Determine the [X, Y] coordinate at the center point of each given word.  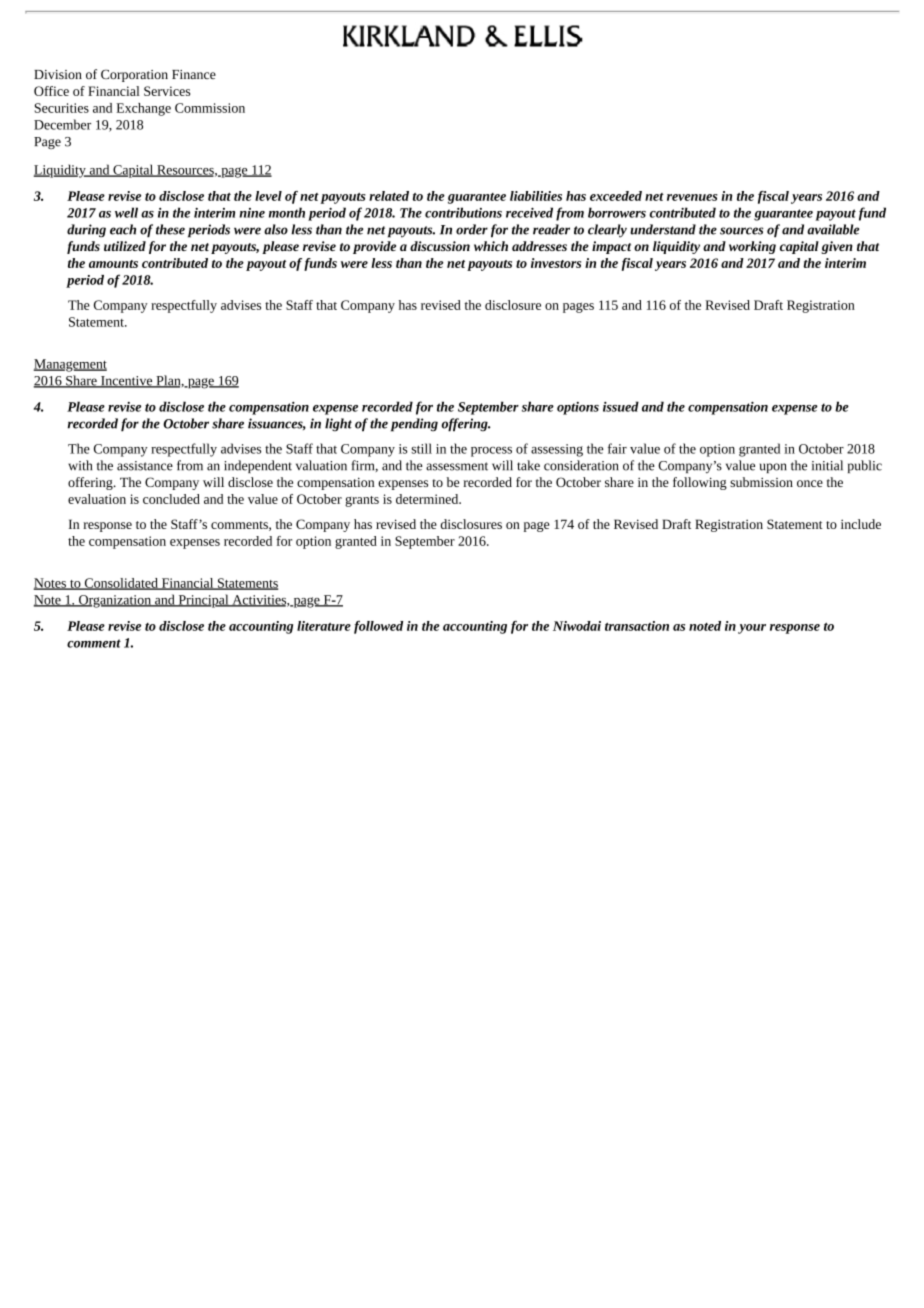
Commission [210, 108]
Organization [115, 601]
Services [167, 91]
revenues [692, 197]
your [752, 629]
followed [378, 627]
